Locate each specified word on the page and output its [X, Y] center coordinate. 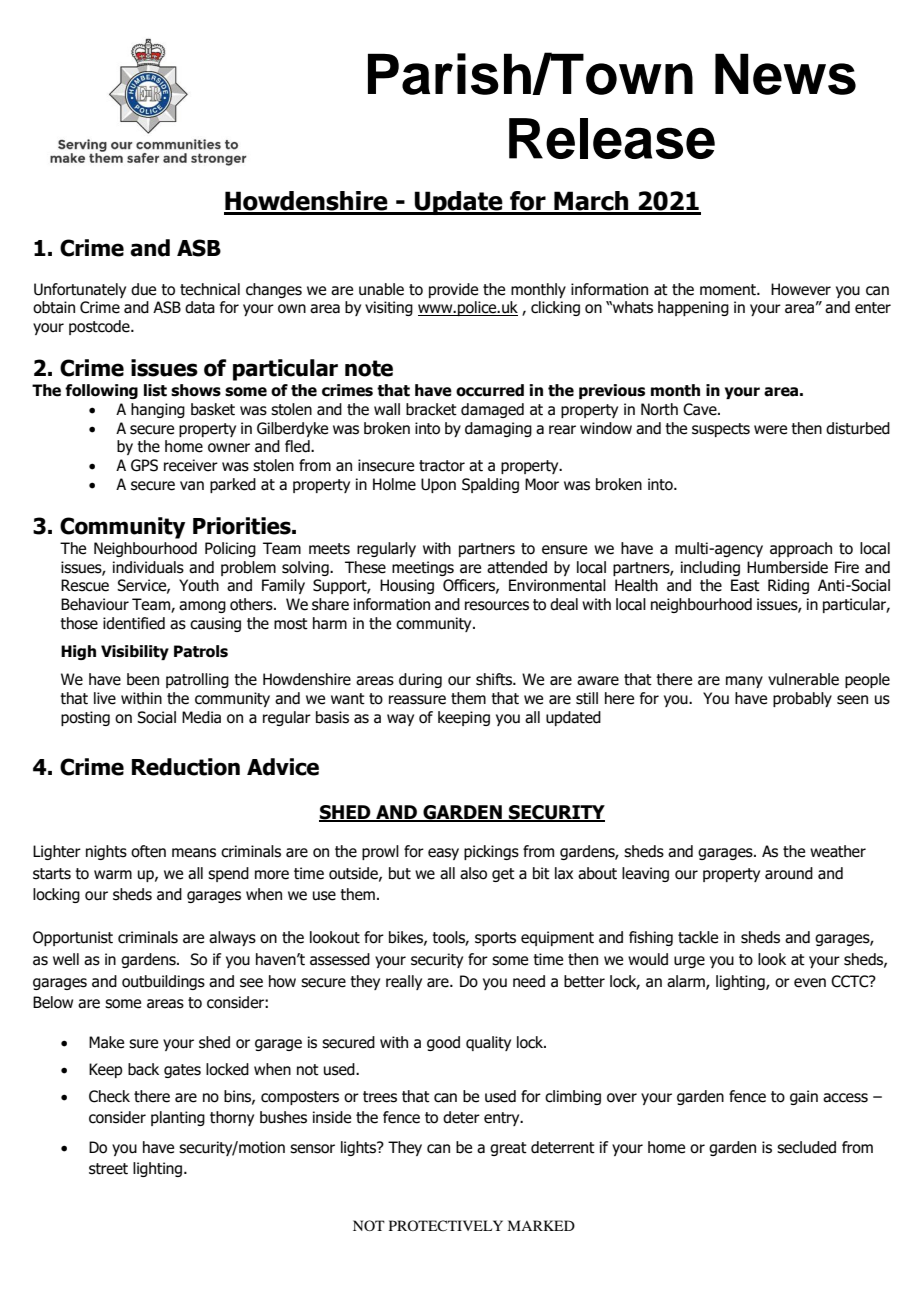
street [108, 1169]
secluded [806, 1147]
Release [612, 138]
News [785, 74]
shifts [495, 679]
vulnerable [803, 679]
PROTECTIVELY [446, 1225]
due [143, 289]
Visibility [135, 652]
